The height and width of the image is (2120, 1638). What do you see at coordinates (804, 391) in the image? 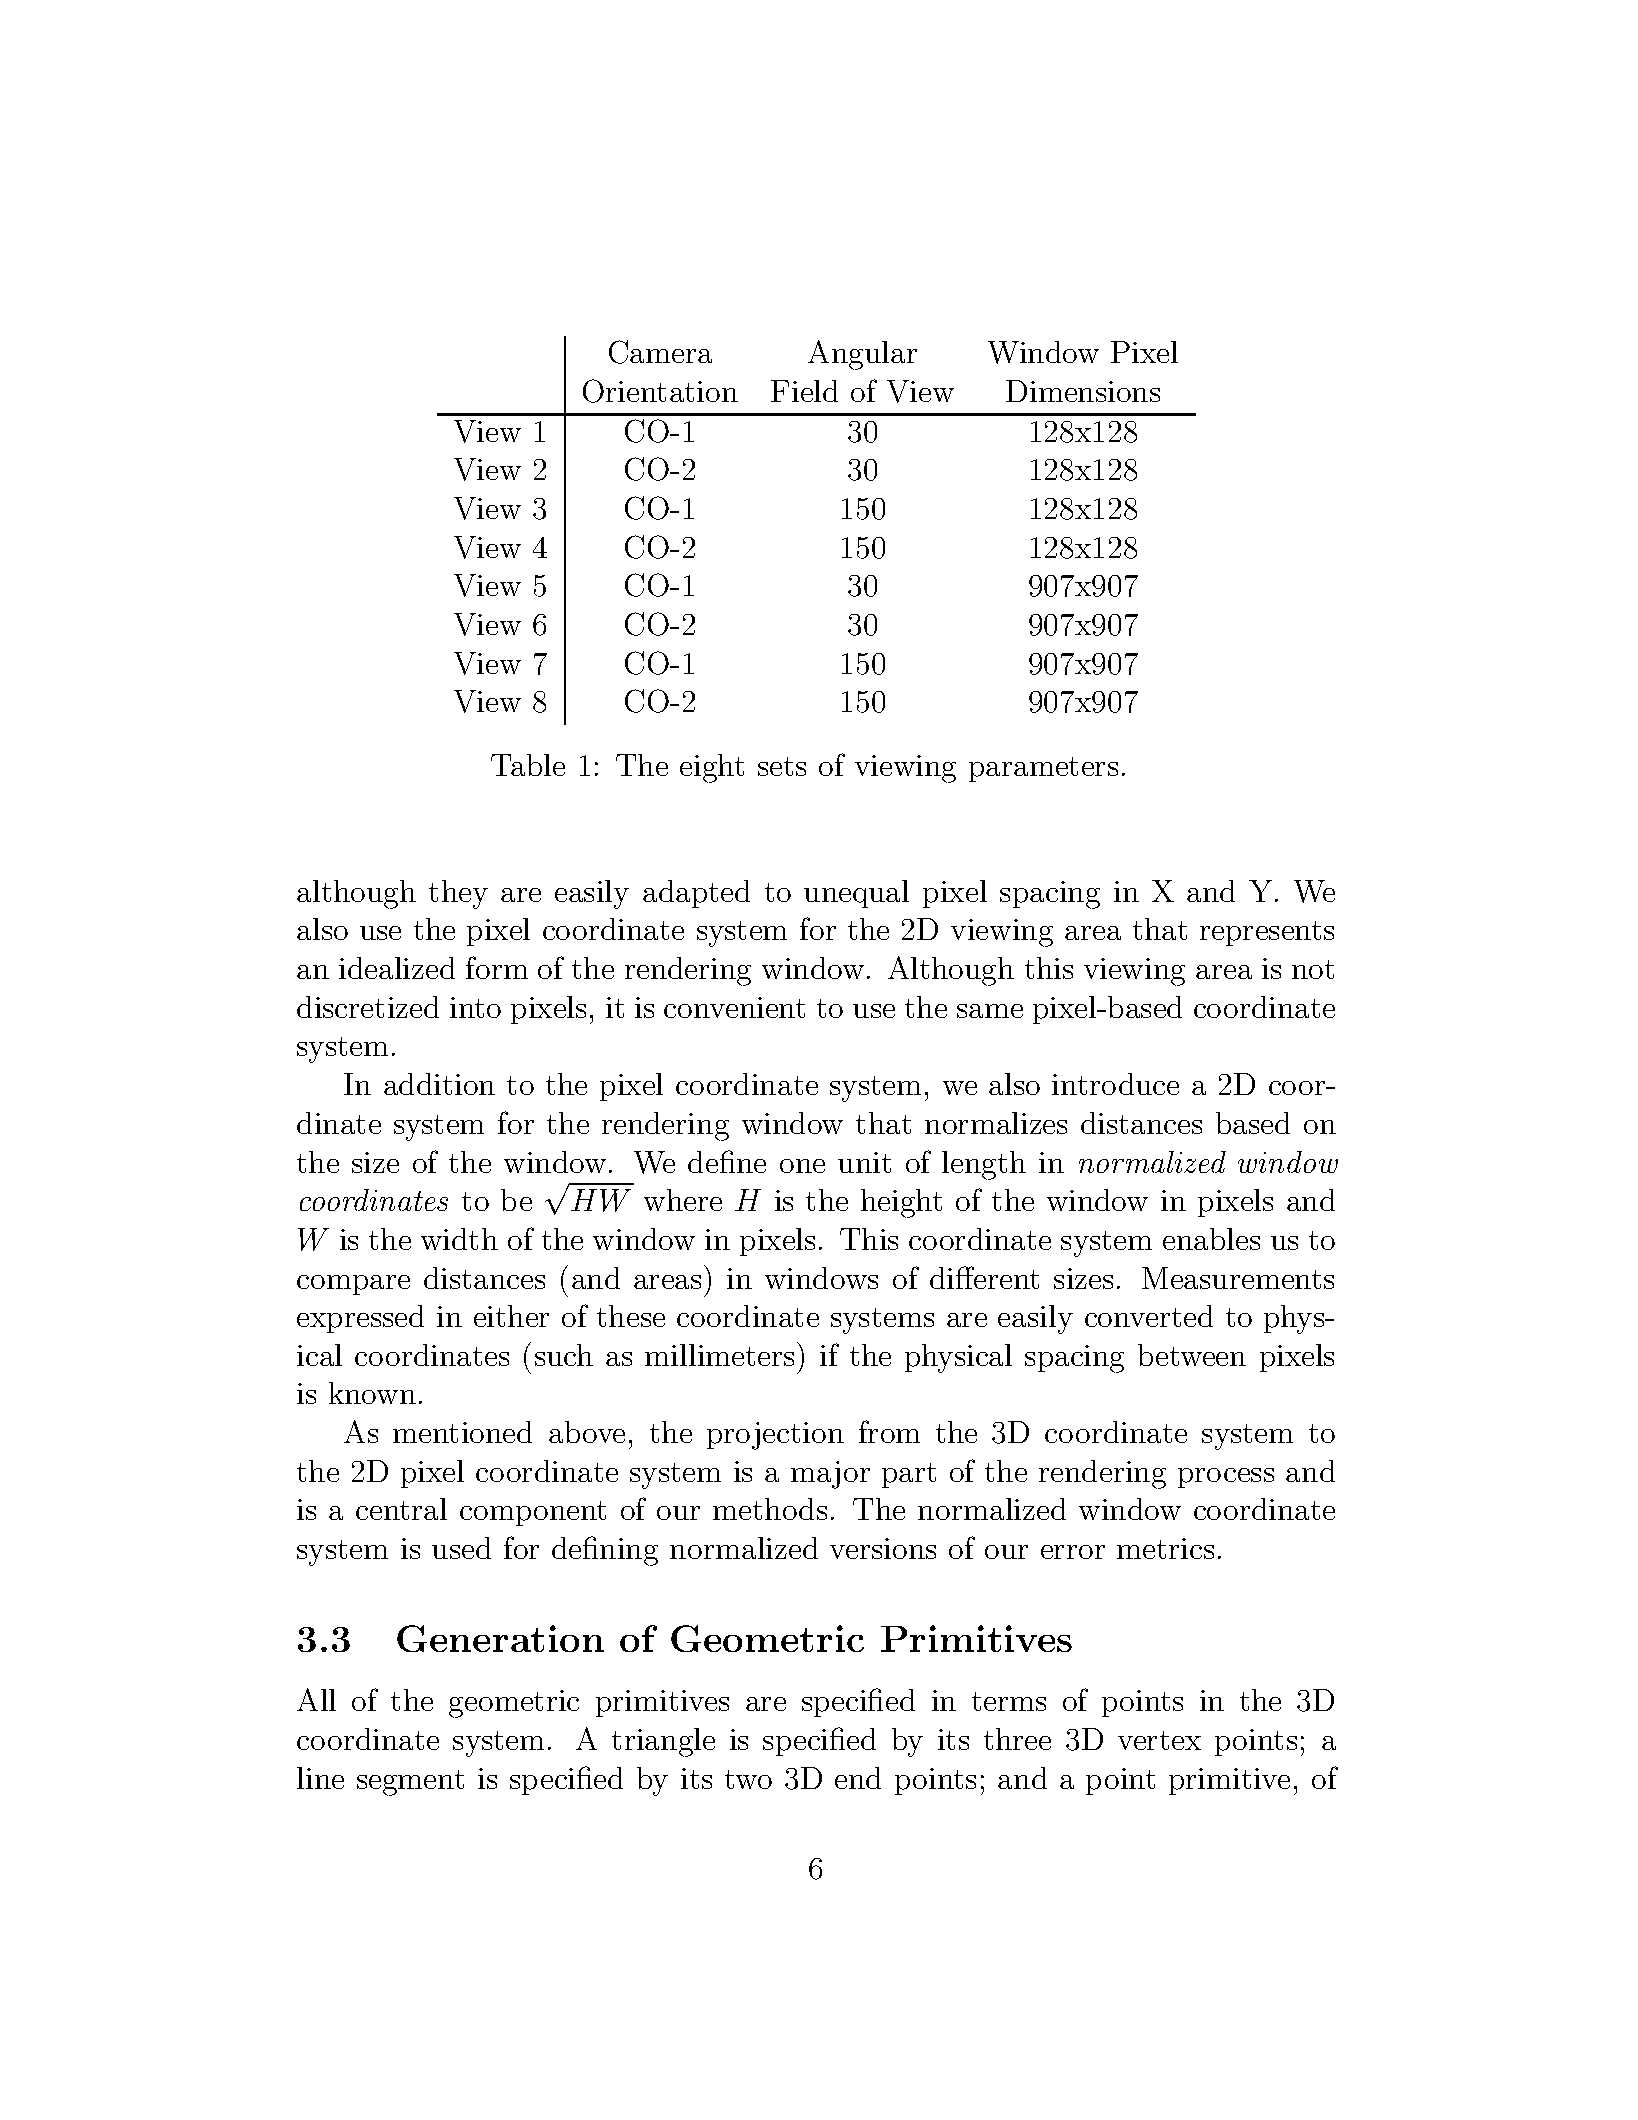
I see `Field` at bounding box center [804, 391].
